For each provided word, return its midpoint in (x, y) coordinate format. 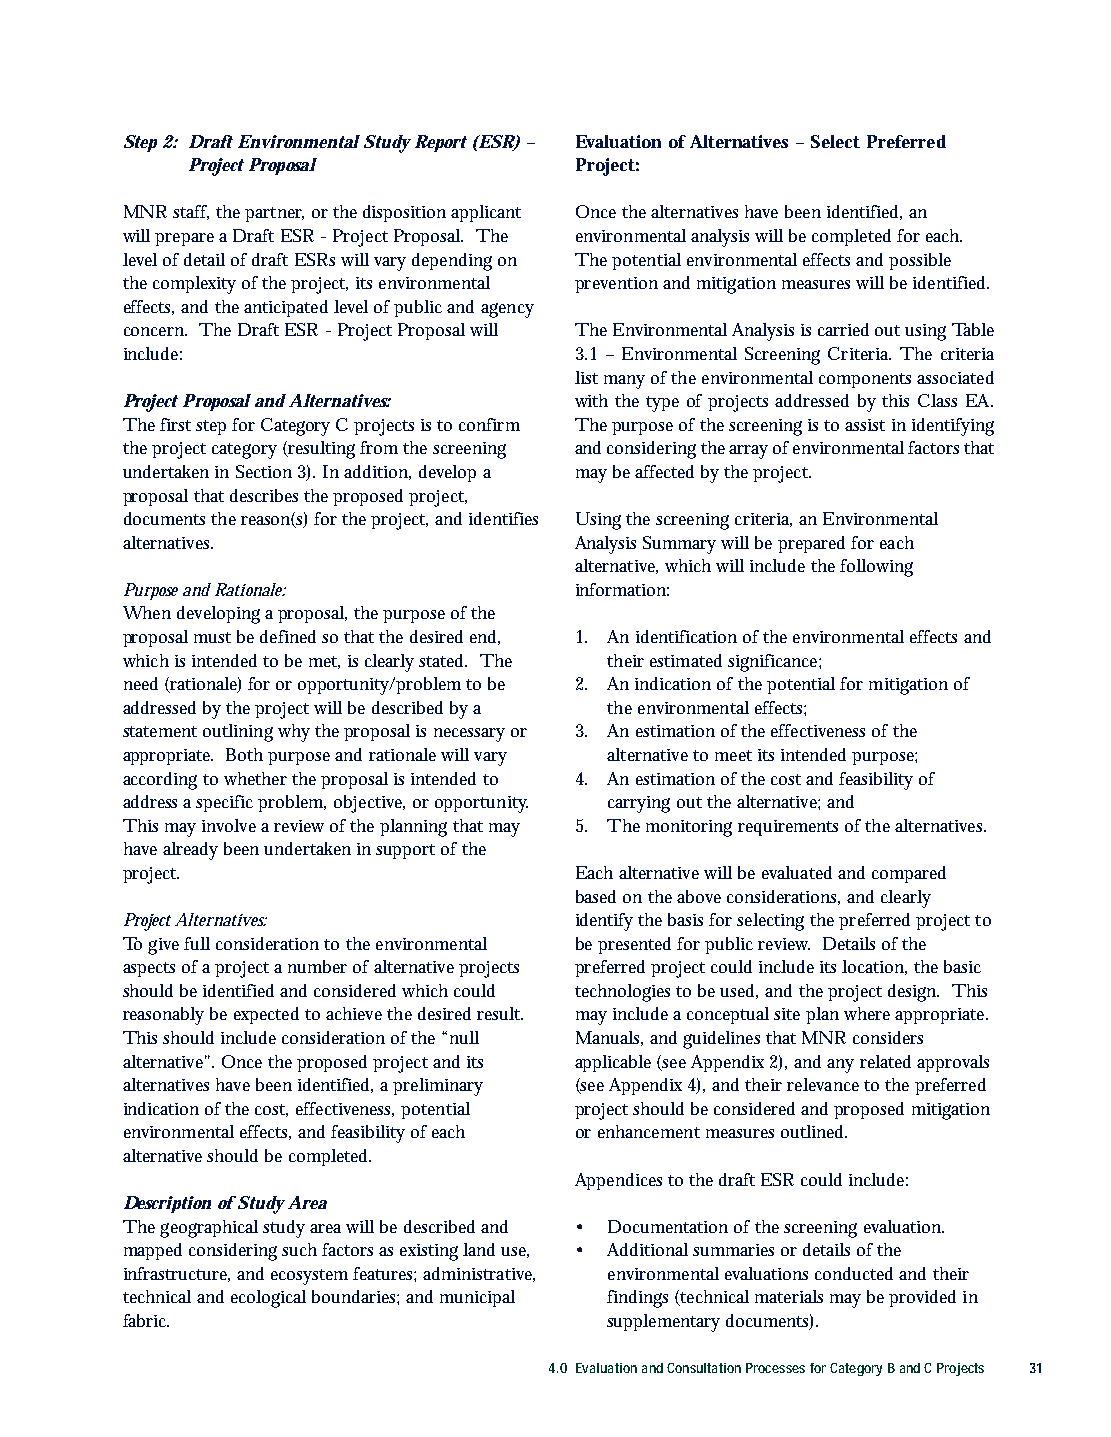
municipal (477, 1298)
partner (274, 214)
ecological (268, 1299)
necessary (469, 735)
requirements (788, 828)
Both (244, 754)
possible (920, 261)
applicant (486, 213)
